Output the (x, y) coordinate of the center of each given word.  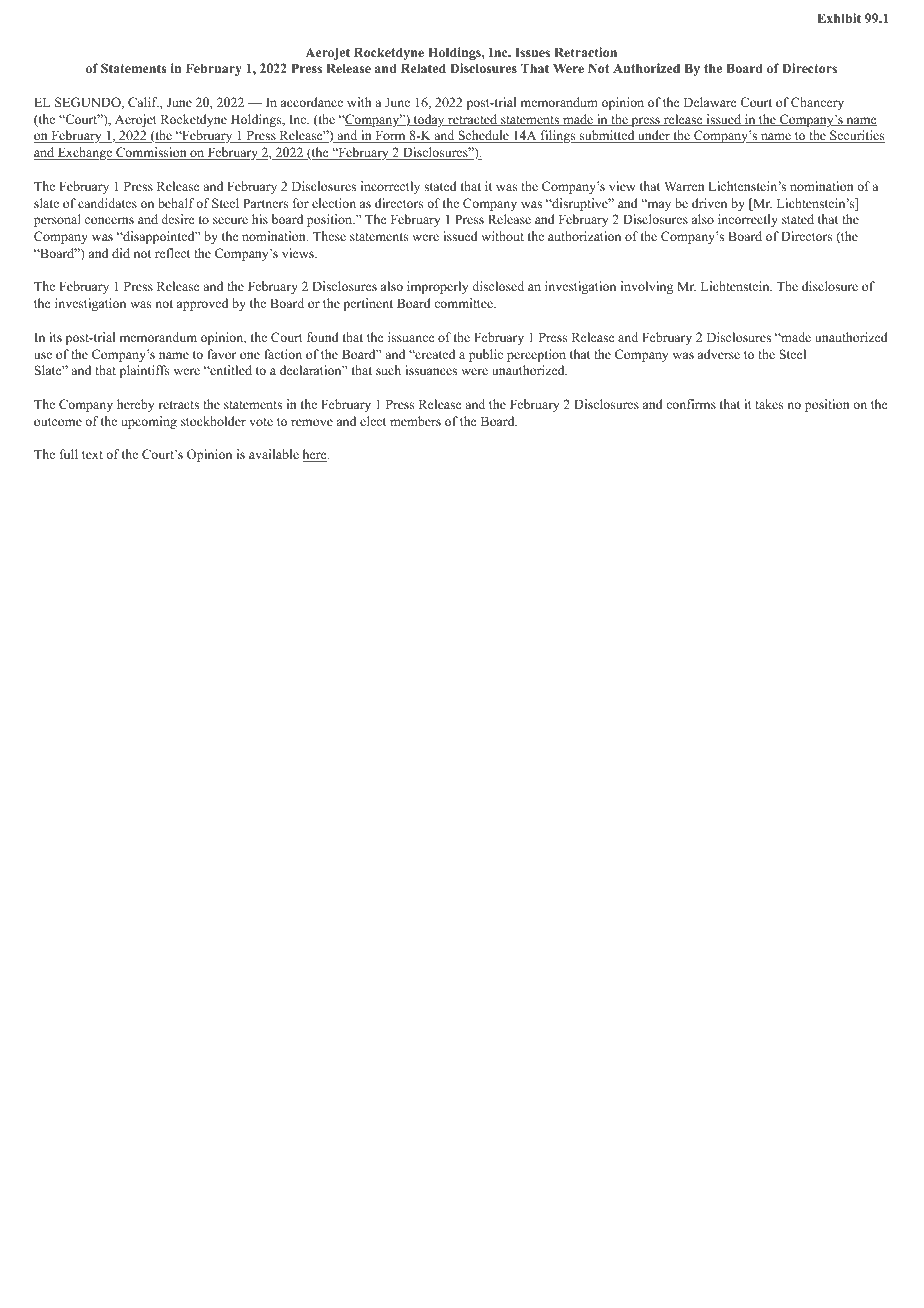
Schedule (483, 136)
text (92, 455)
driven (709, 203)
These (329, 236)
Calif (143, 102)
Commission (151, 153)
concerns (109, 220)
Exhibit (839, 18)
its (55, 337)
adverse (719, 354)
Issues (532, 52)
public (486, 355)
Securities (856, 136)
